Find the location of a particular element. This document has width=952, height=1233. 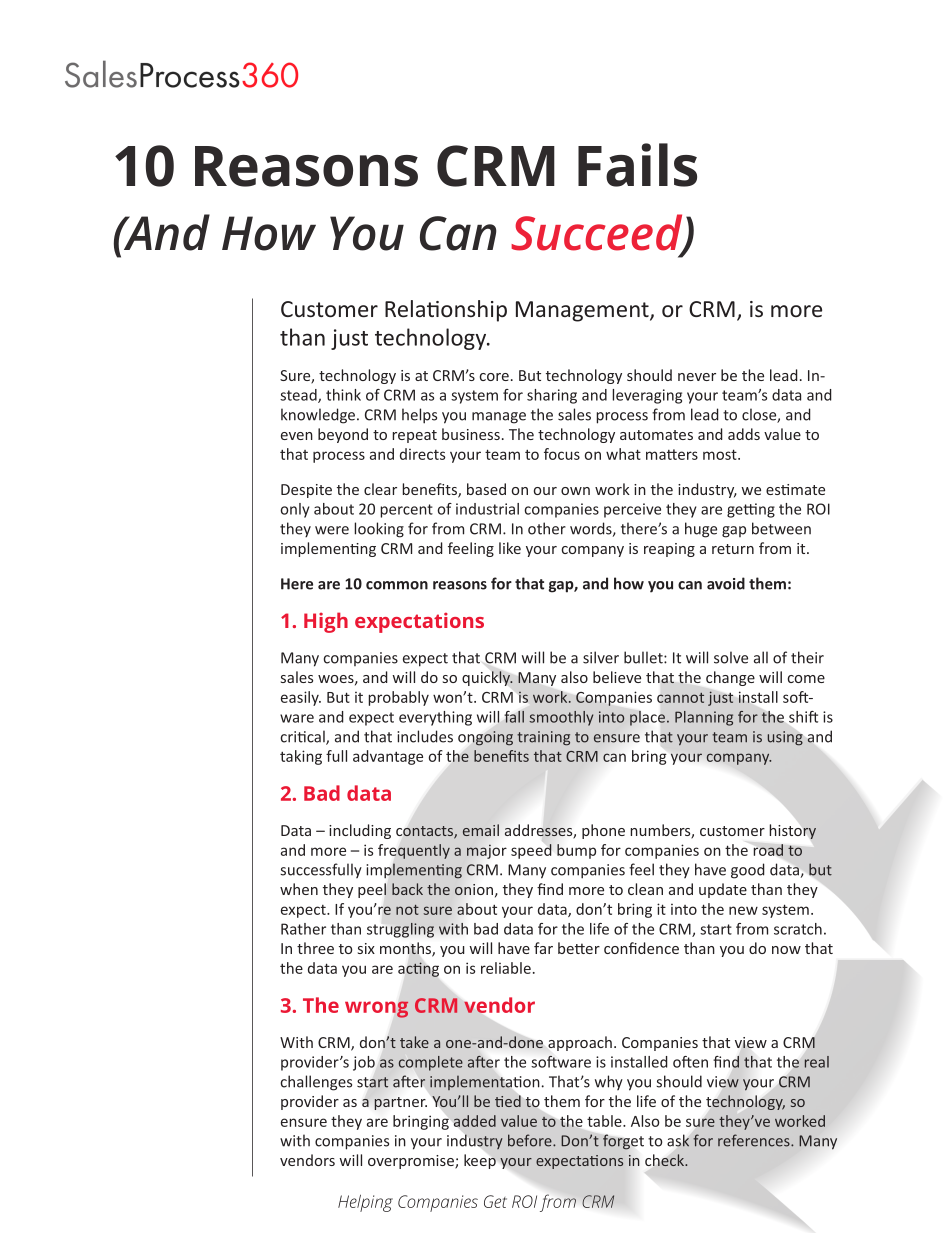

Succeed is located at coordinates (598, 233).
